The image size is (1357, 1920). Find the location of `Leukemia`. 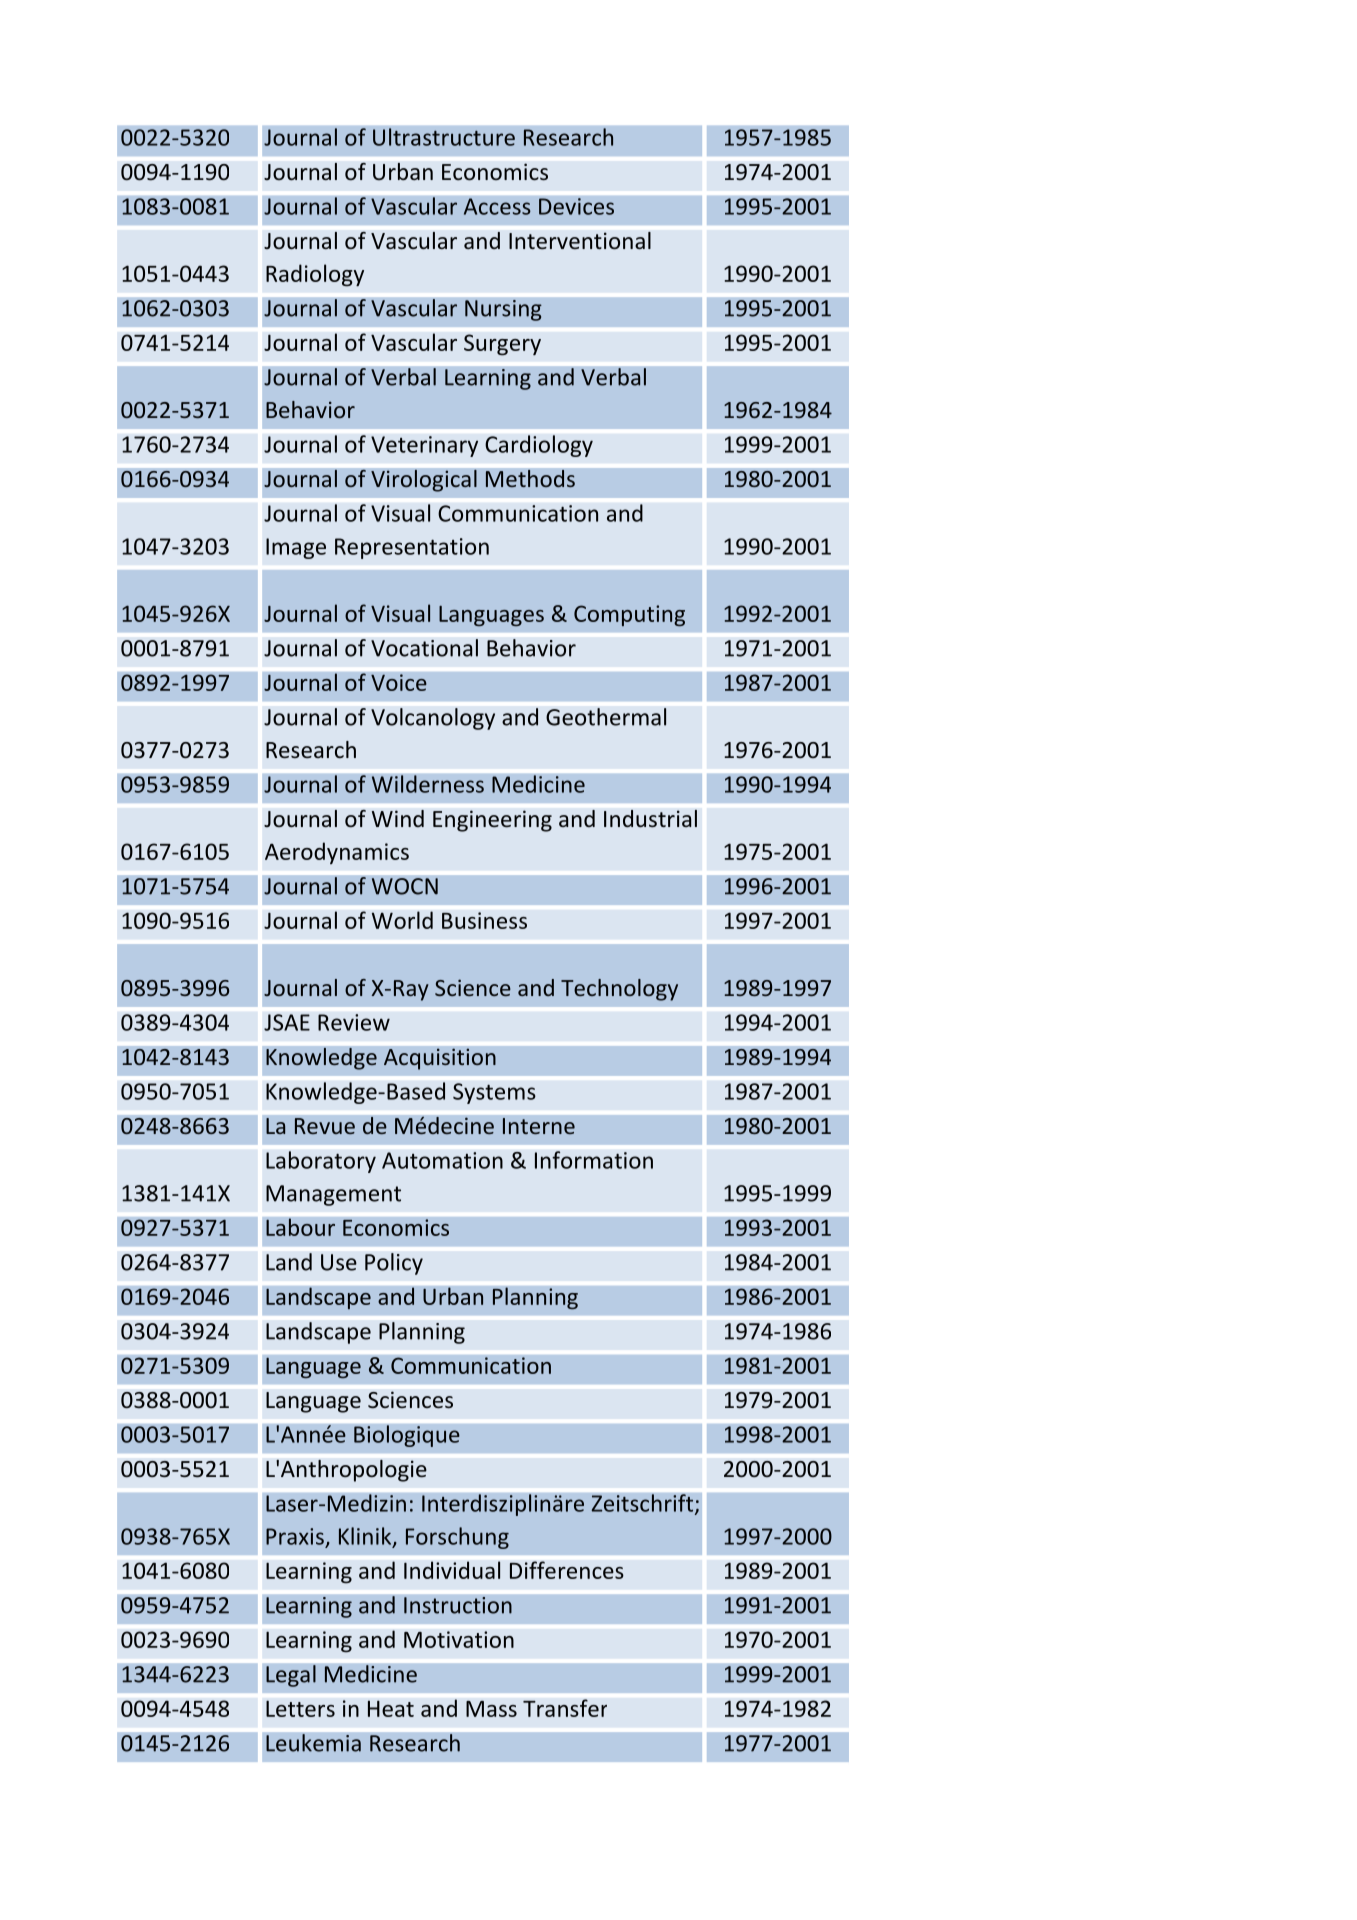

Leukemia is located at coordinates (313, 1743).
